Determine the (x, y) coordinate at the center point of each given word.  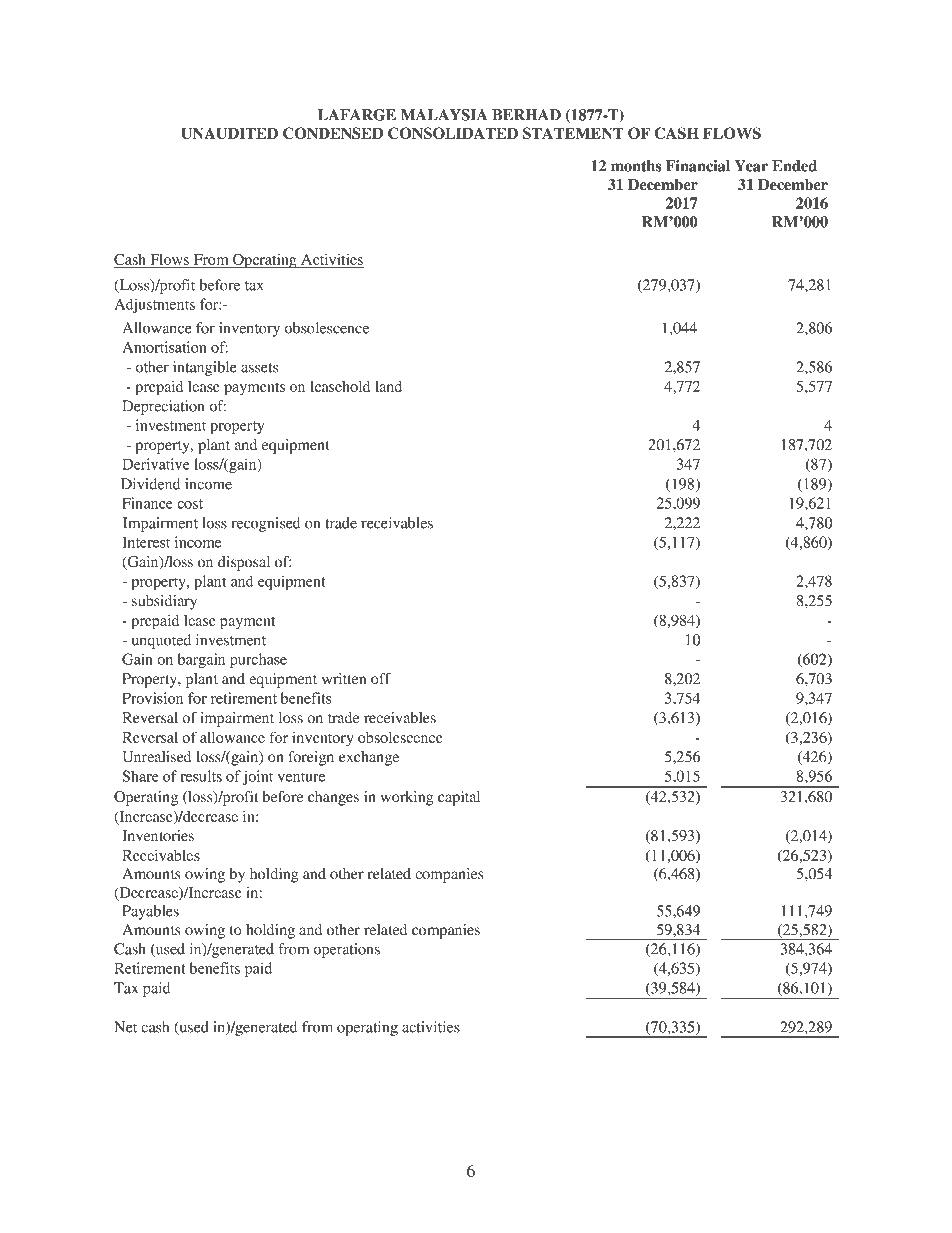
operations (346, 950)
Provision (152, 698)
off (381, 678)
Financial (698, 166)
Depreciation (163, 407)
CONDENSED (333, 133)
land (388, 386)
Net (125, 1027)
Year (751, 166)
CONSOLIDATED (453, 133)
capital (459, 798)
